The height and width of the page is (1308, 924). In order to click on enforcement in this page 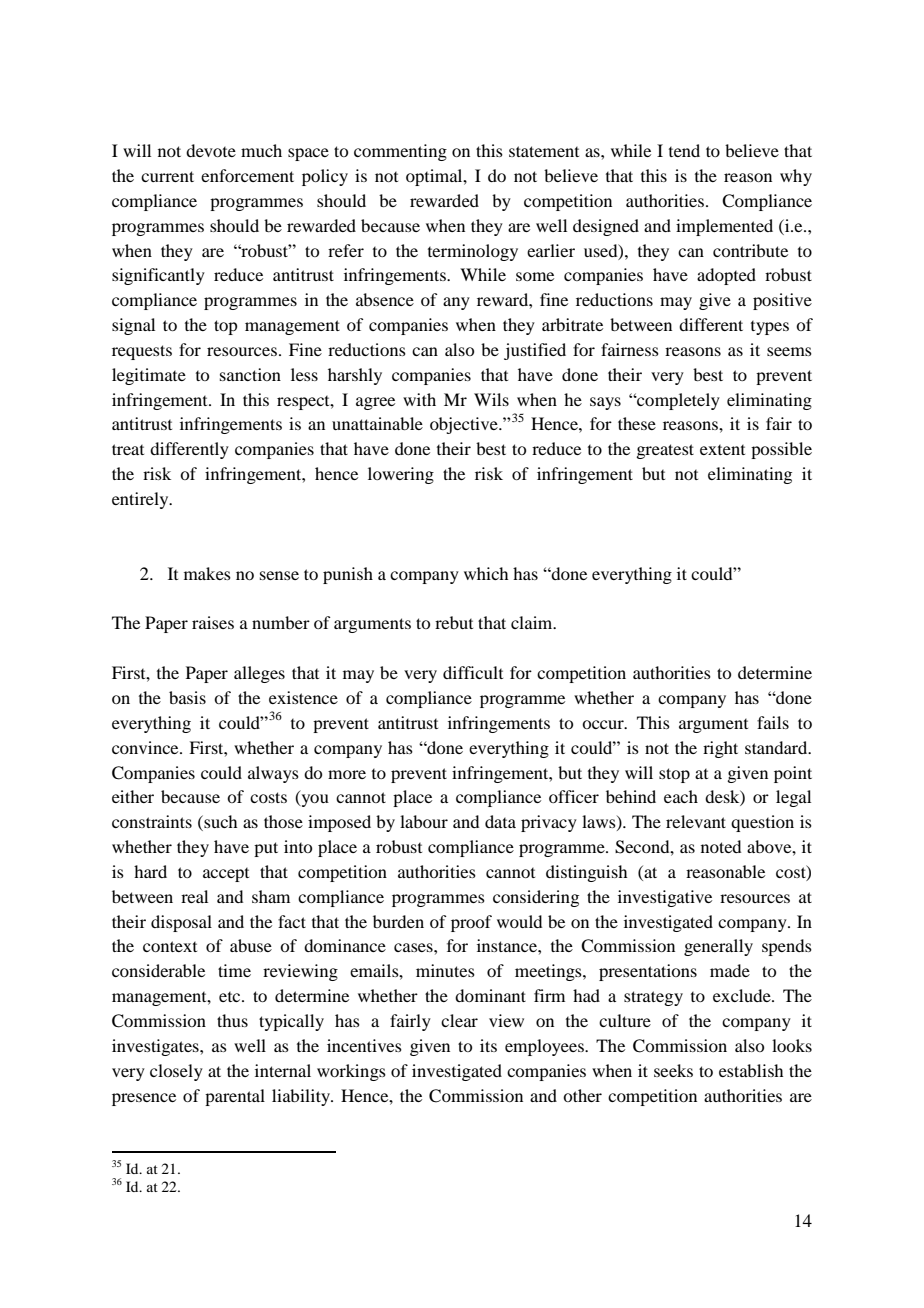, I will do `click(247, 175)`.
